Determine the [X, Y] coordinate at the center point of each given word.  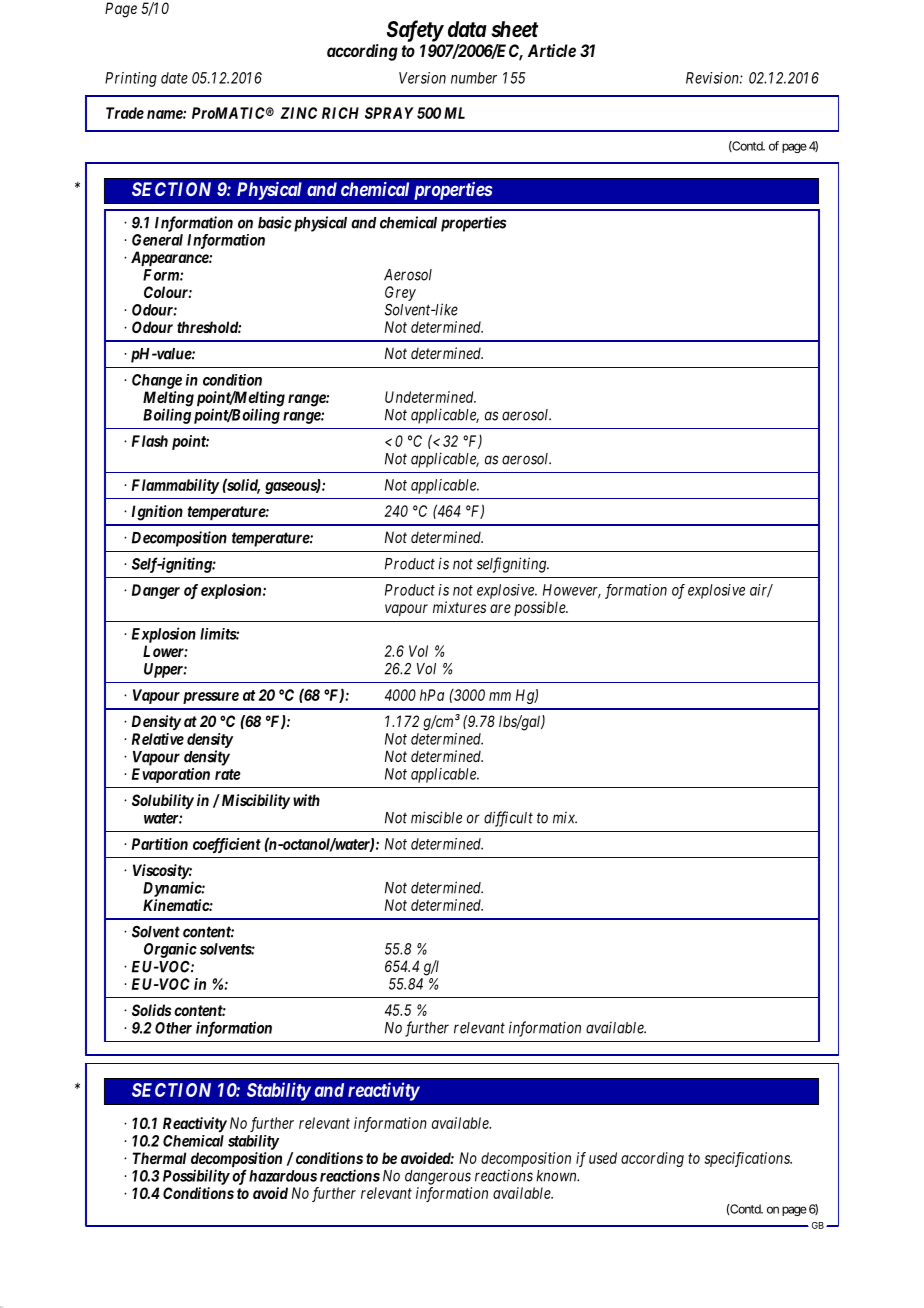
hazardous [283, 1176]
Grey [400, 293]
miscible [436, 817]
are [500, 608]
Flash [150, 441]
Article [552, 50]
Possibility [196, 1177]
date [174, 78]
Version [422, 78]
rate [228, 774]
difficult [508, 819]
